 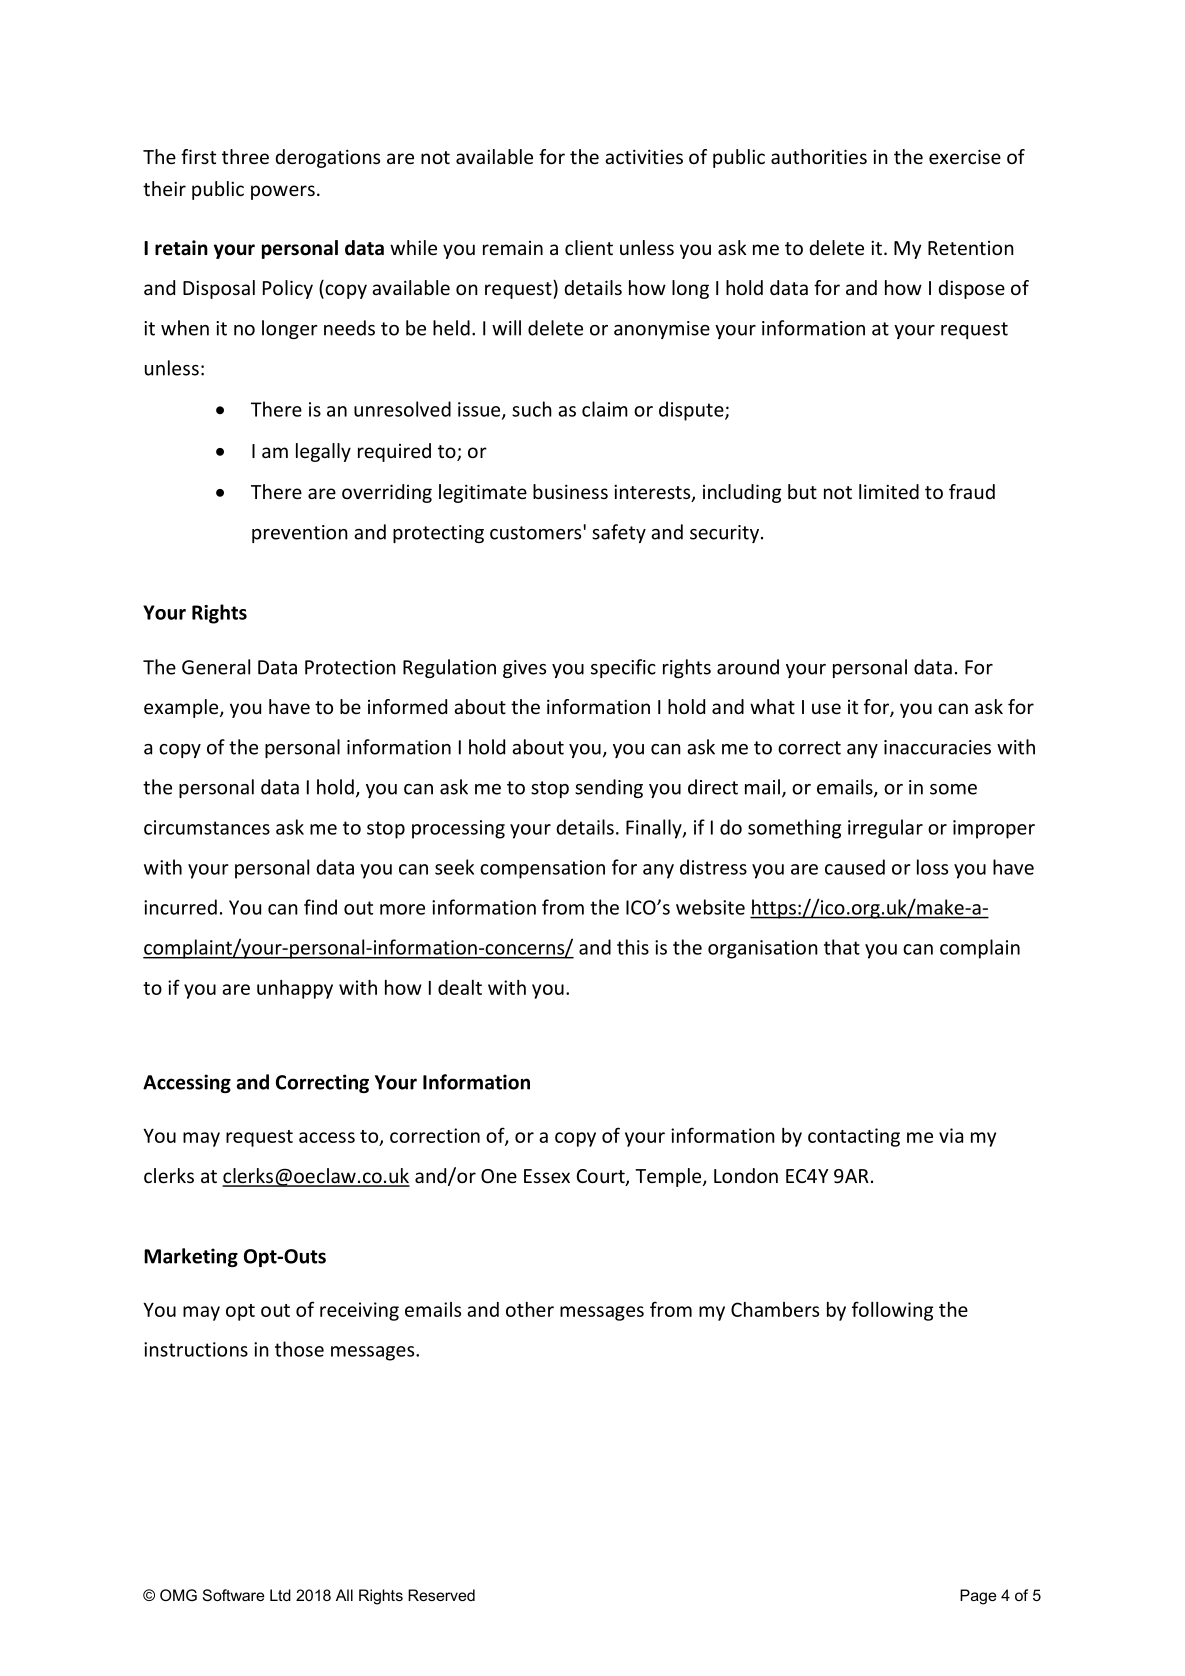 What do you see at coordinates (609, 788) in the document?
I see `sending` at bounding box center [609, 788].
